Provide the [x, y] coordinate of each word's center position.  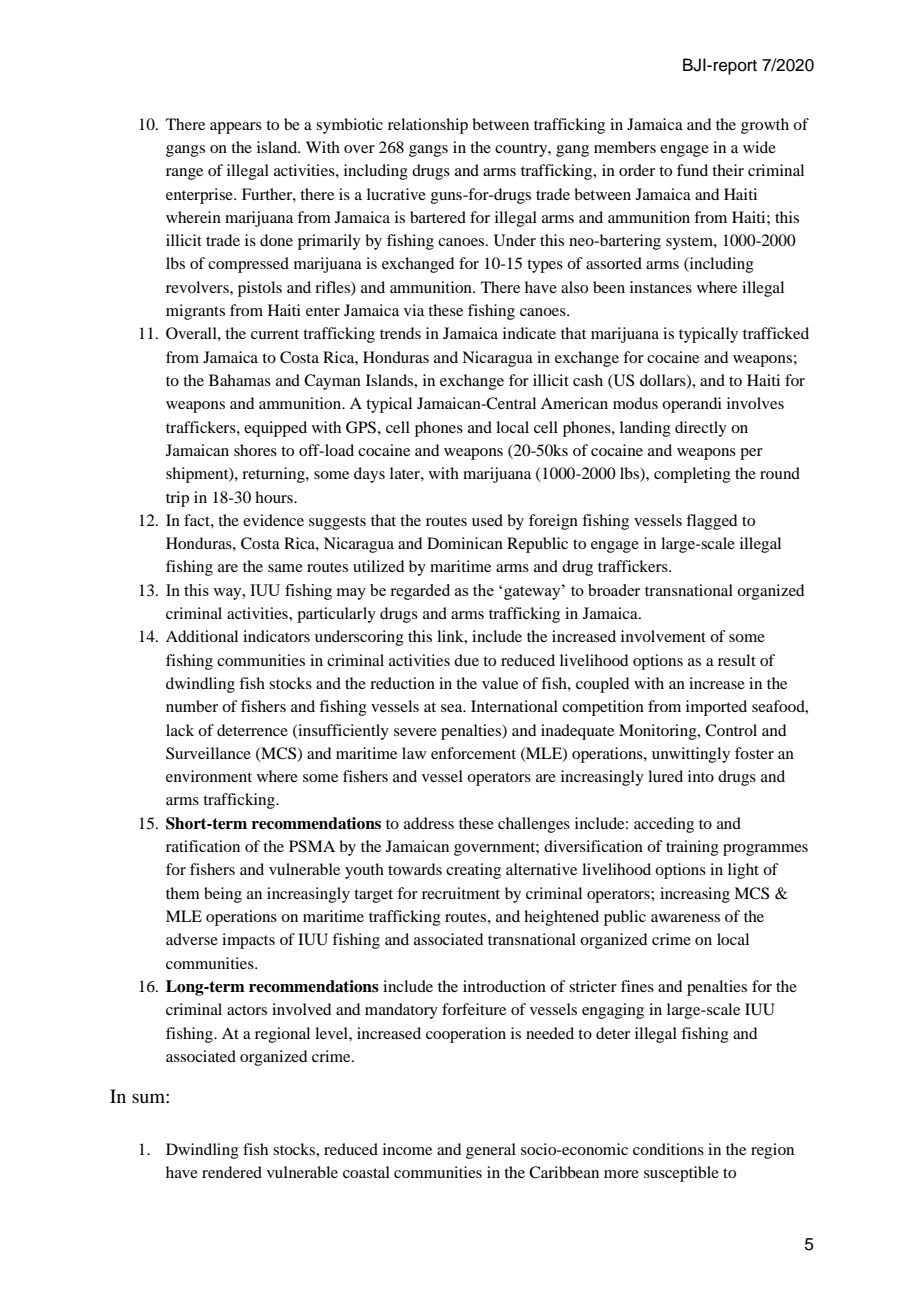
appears [236, 128]
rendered [232, 1172]
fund [692, 170]
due [466, 660]
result [737, 660]
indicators [276, 636]
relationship [428, 126]
